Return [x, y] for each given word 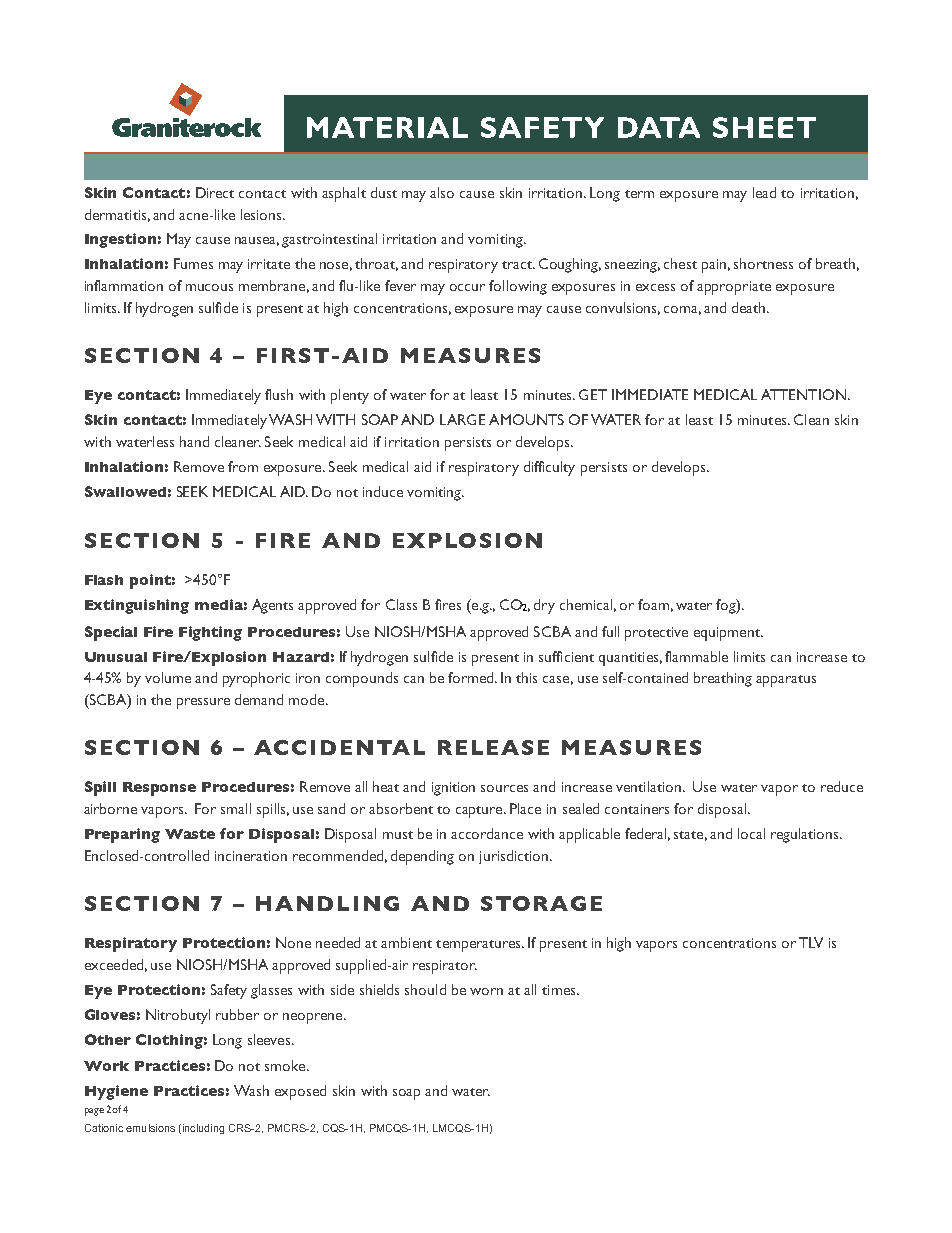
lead [764, 192]
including [202, 1129]
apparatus [786, 681]
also [442, 192]
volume [168, 677]
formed [472, 677]
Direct [215, 192]
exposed [300, 1092]
